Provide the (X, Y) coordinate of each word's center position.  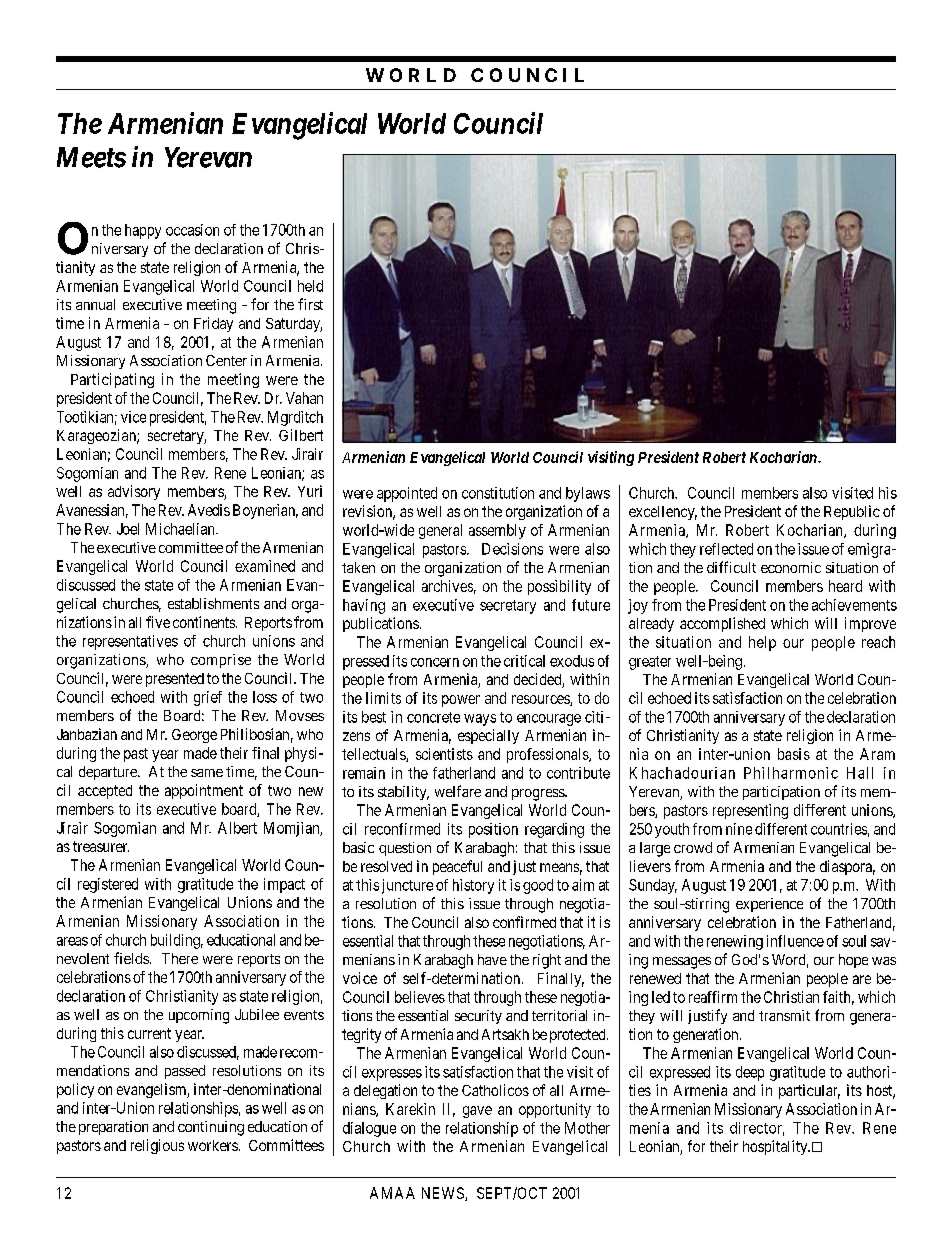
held (310, 286)
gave (477, 1112)
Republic (852, 512)
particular (809, 1091)
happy (143, 231)
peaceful (457, 867)
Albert (237, 828)
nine (739, 829)
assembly (497, 531)
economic (791, 567)
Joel (128, 529)
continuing (211, 1128)
